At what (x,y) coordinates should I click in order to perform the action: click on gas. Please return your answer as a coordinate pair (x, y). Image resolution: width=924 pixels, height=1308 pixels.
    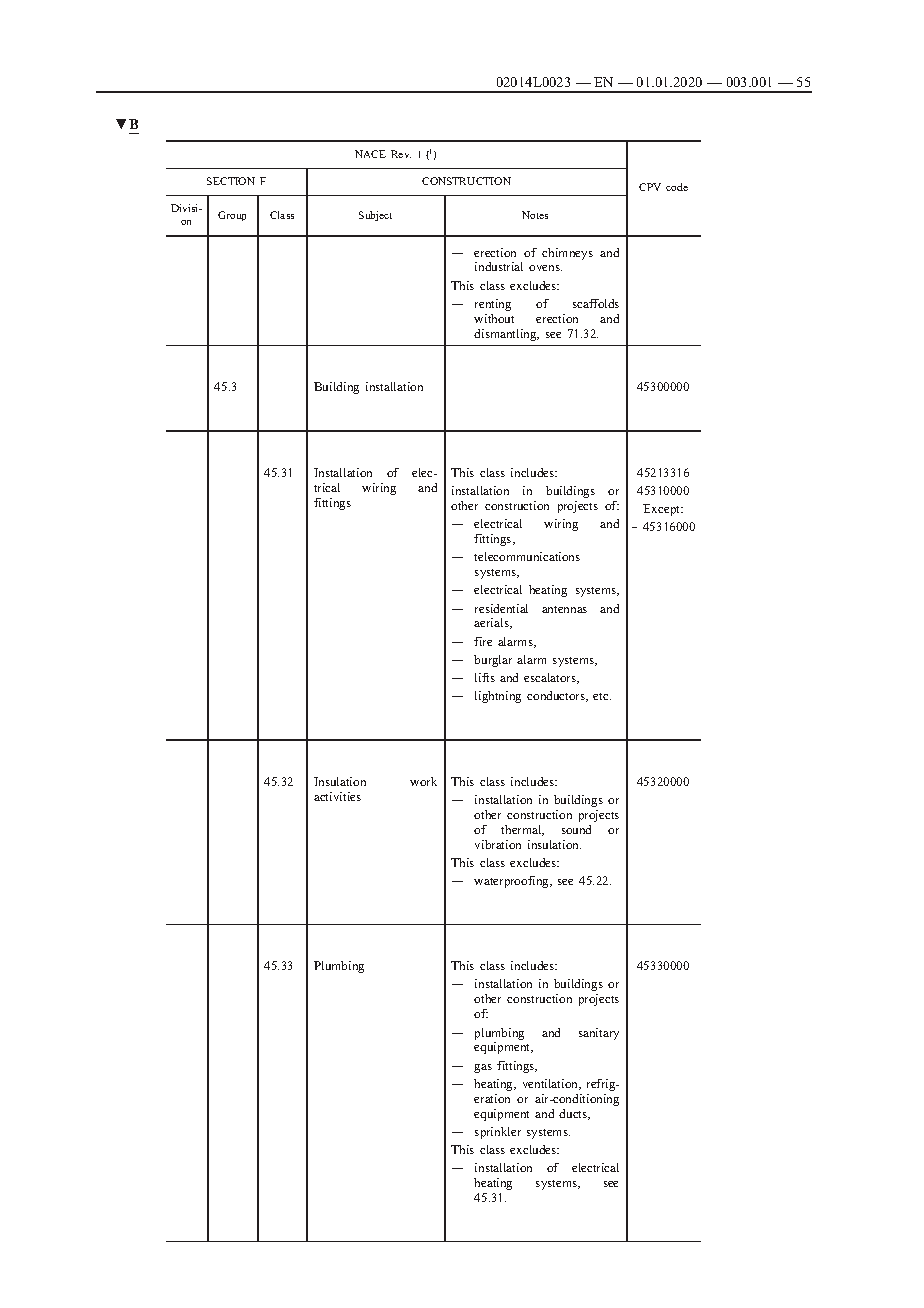
    Looking at the image, I should click on (483, 1068).
